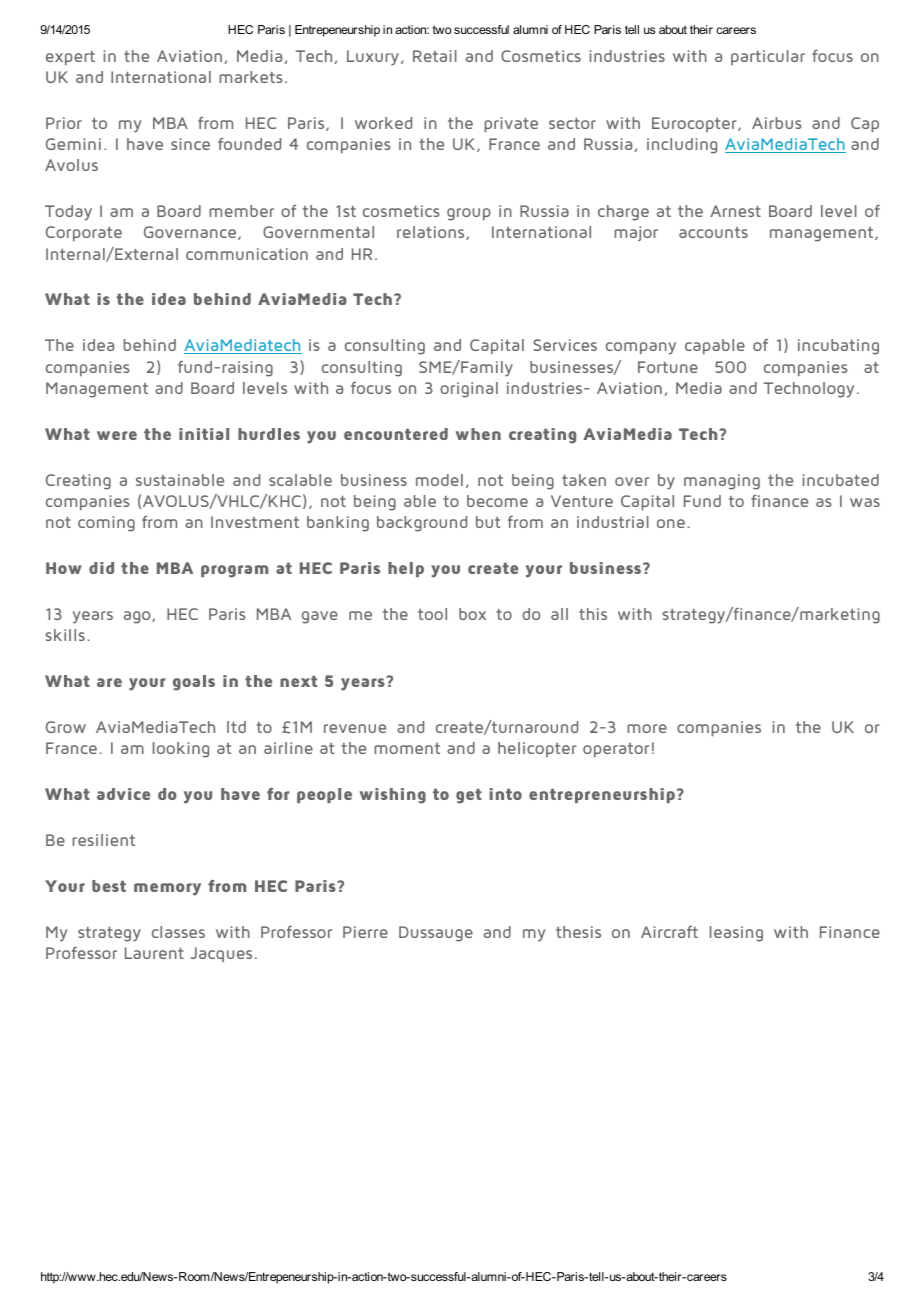 The width and height of the image is (924, 1308). Describe the element at coordinates (178, 932) in the image. I see `classes` at that location.
